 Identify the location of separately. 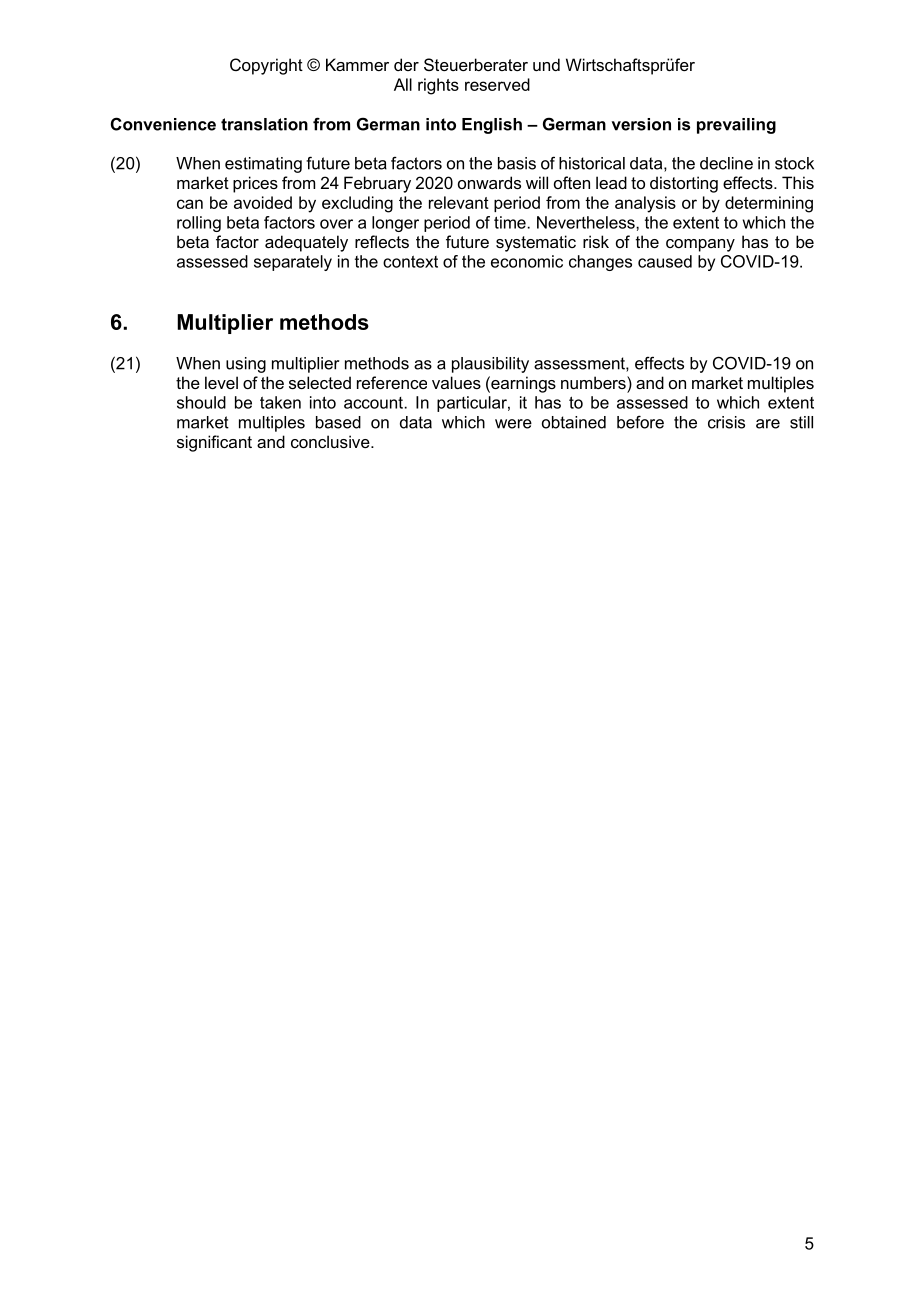
(293, 263).
